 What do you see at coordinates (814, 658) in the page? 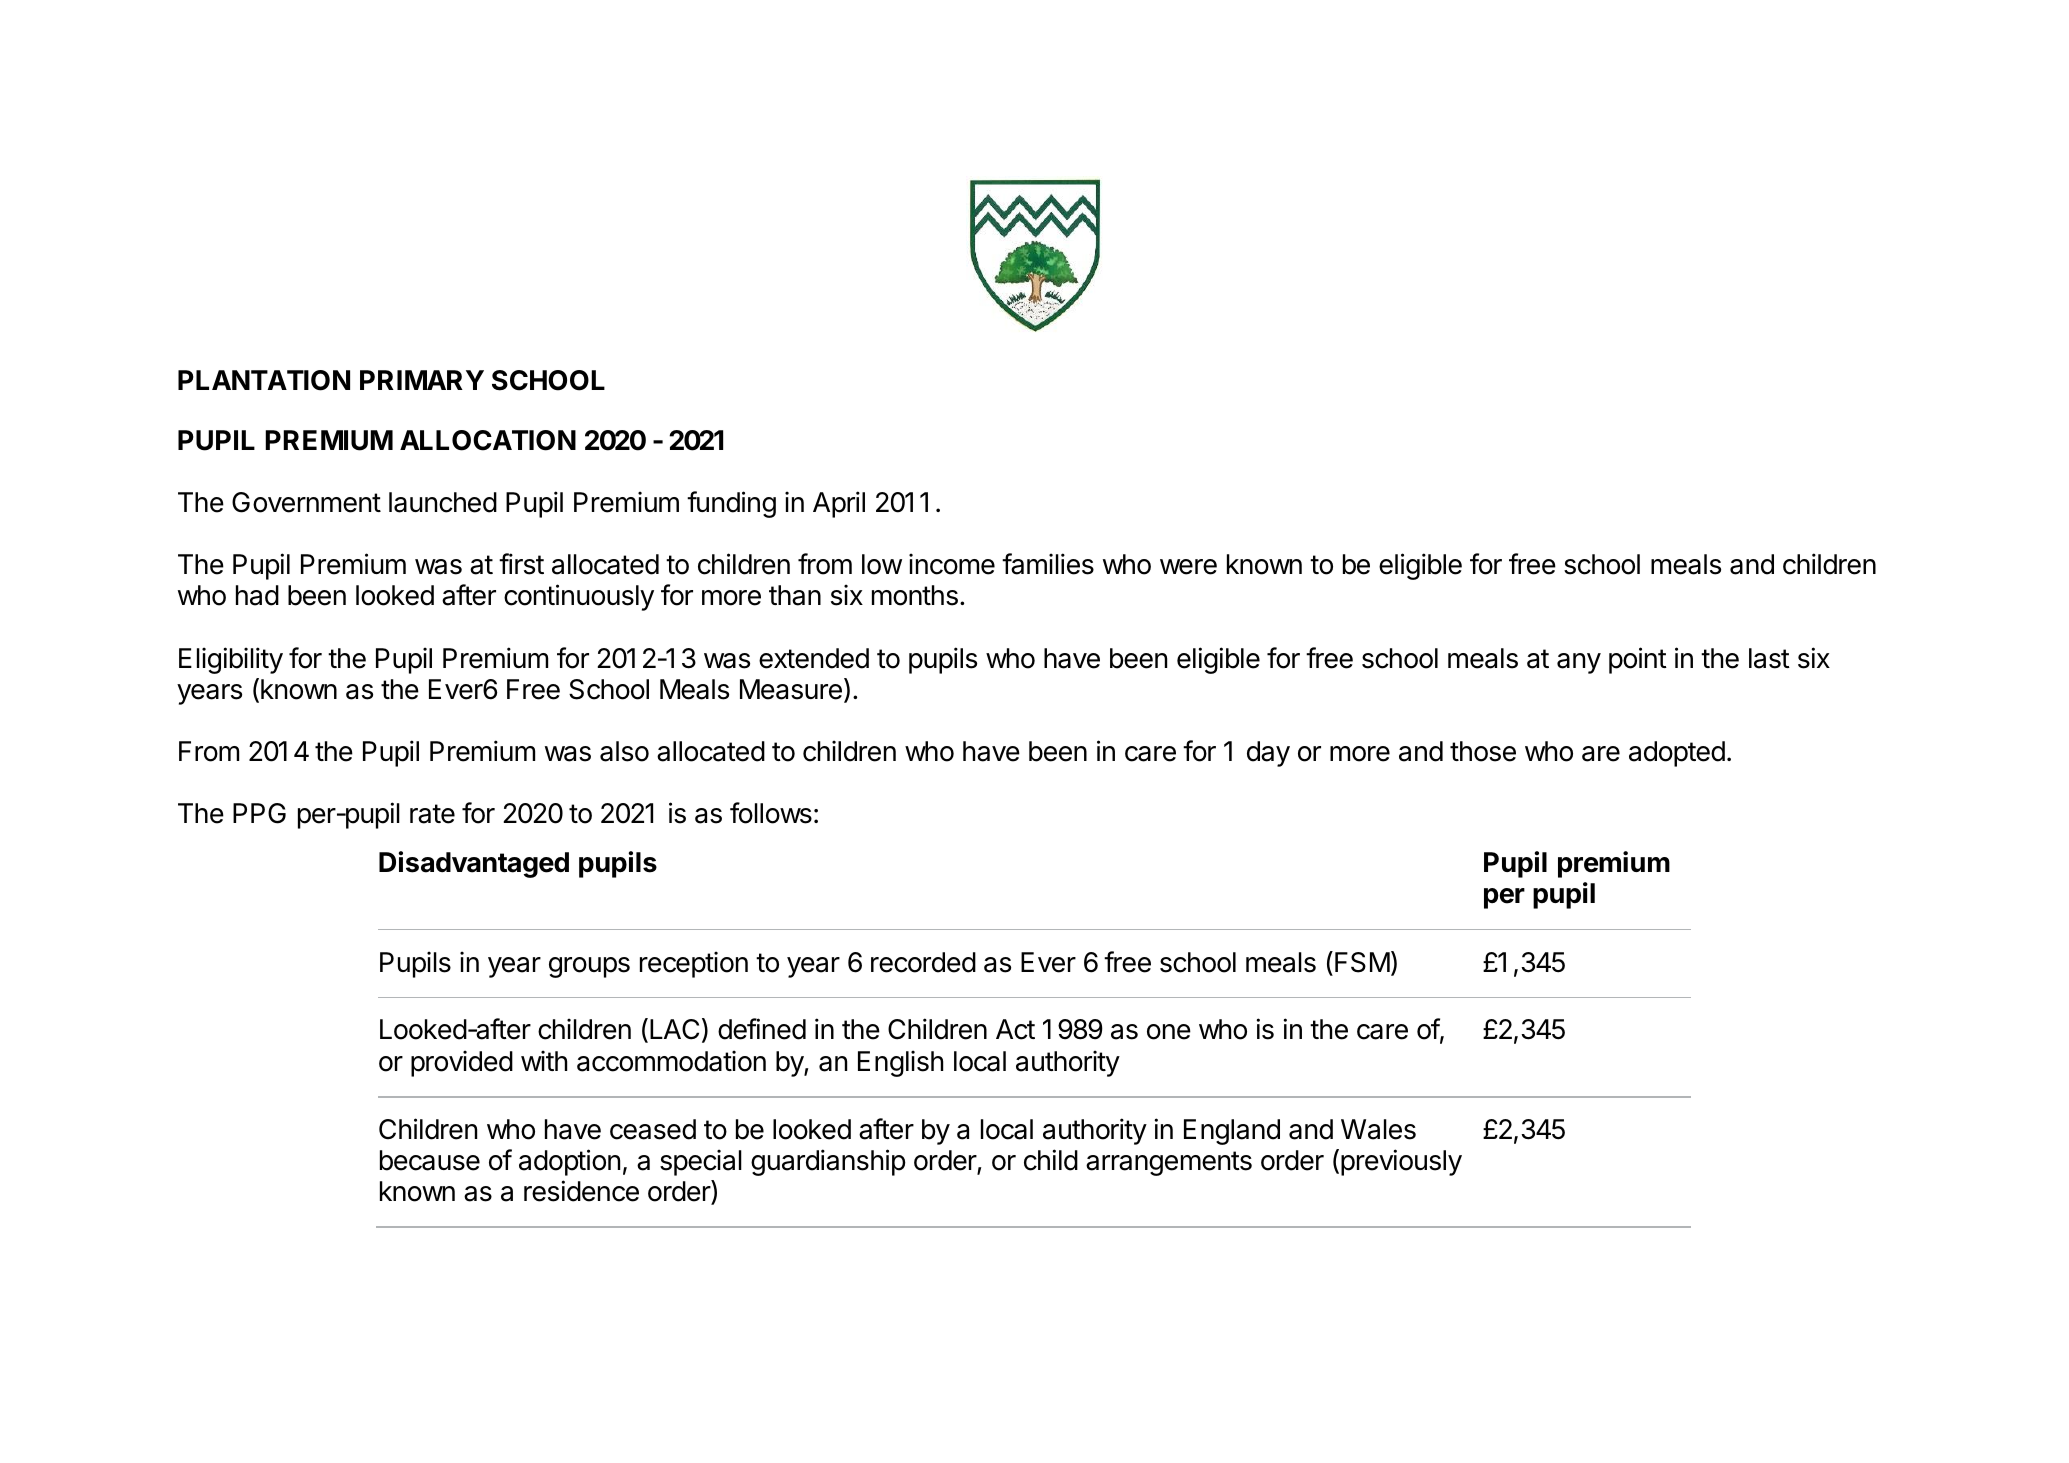
I see `extended` at bounding box center [814, 658].
